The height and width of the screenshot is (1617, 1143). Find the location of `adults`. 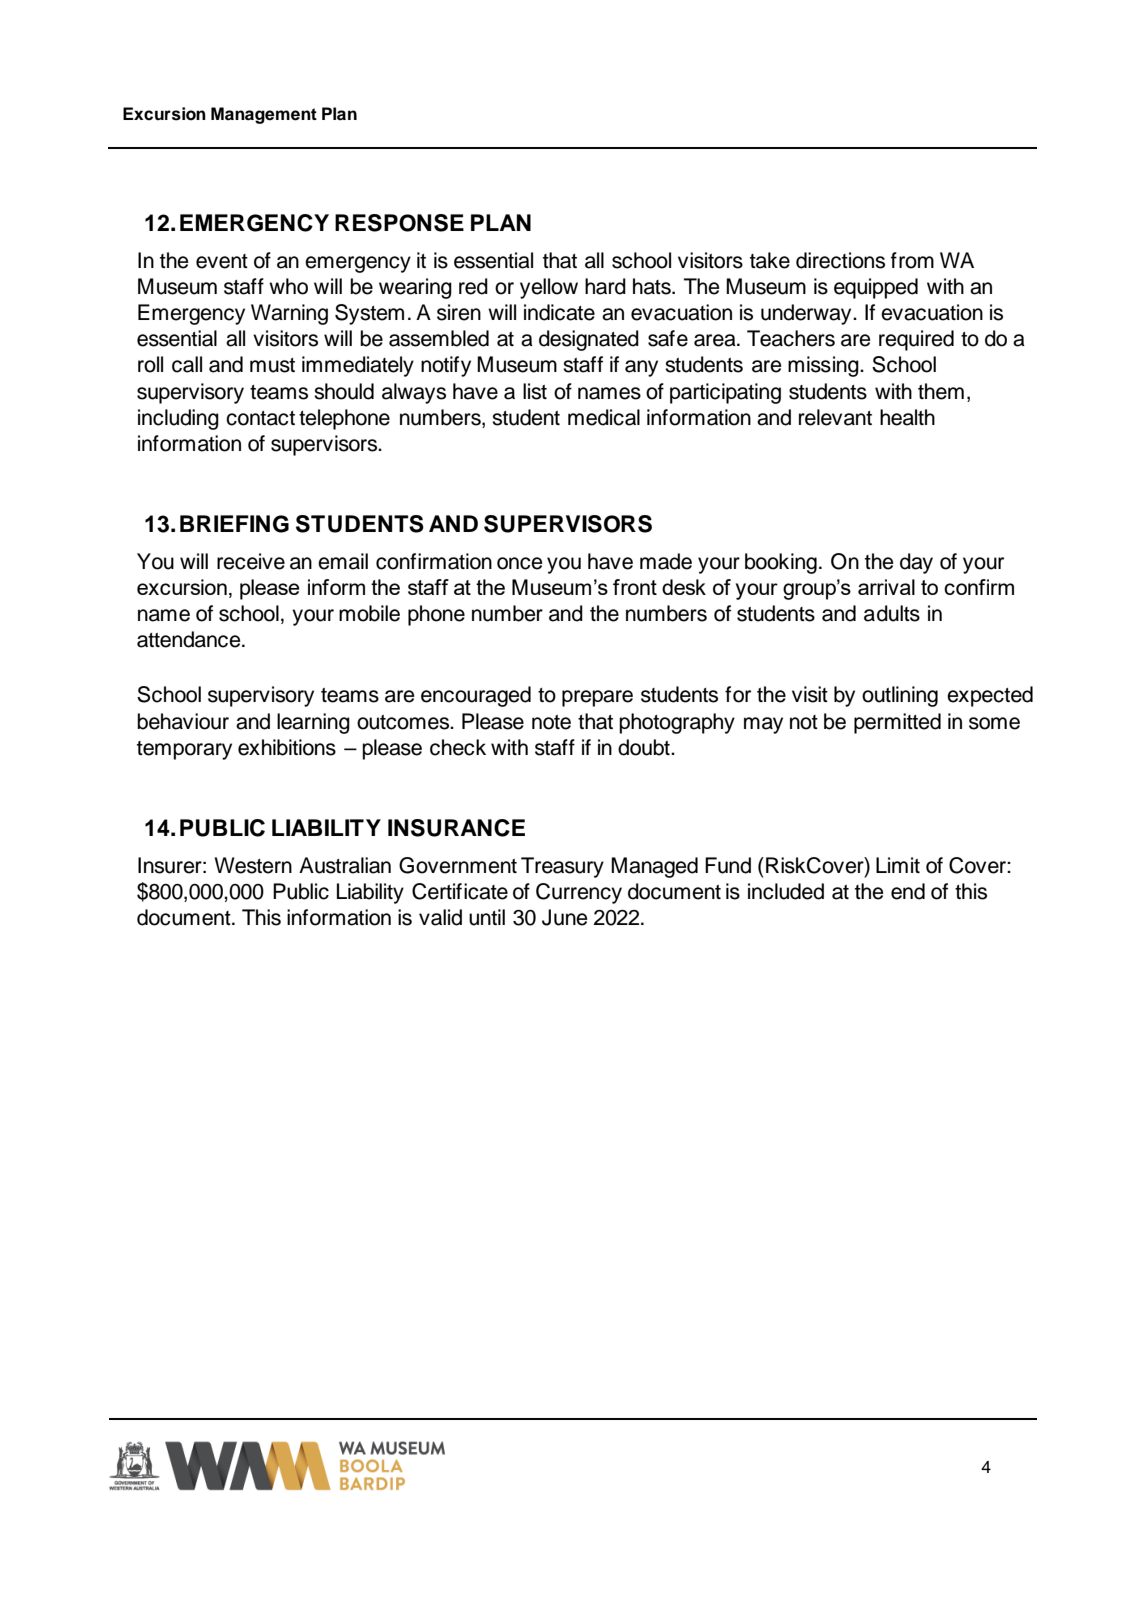

adults is located at coordinates (892, 613).
